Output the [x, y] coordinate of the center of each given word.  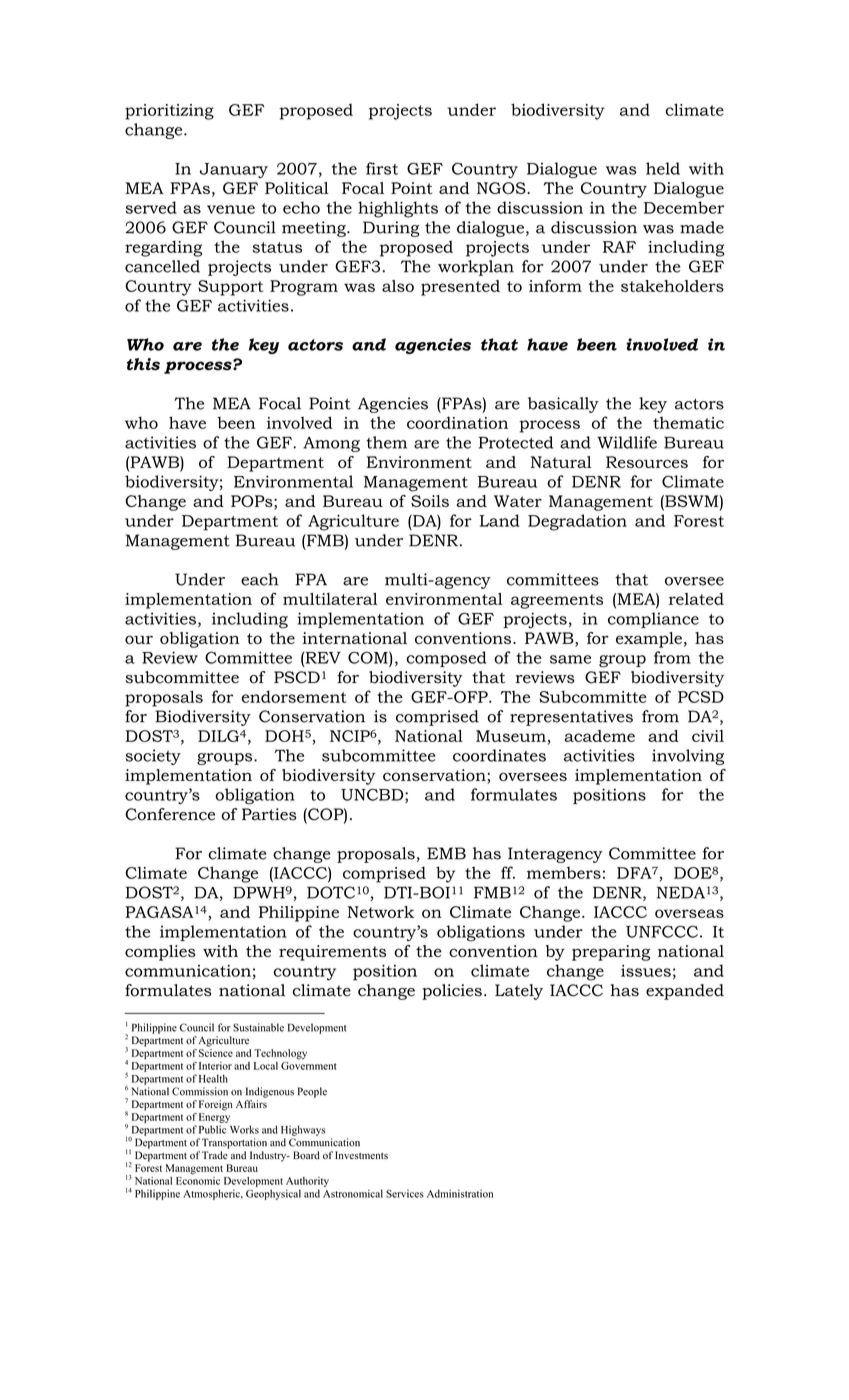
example [649, 640]
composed [446, 659]
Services [405, 1194]
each [260, 579]
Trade [215, 1155]
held [663, 168]
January [234, 170]
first [382, 168]
